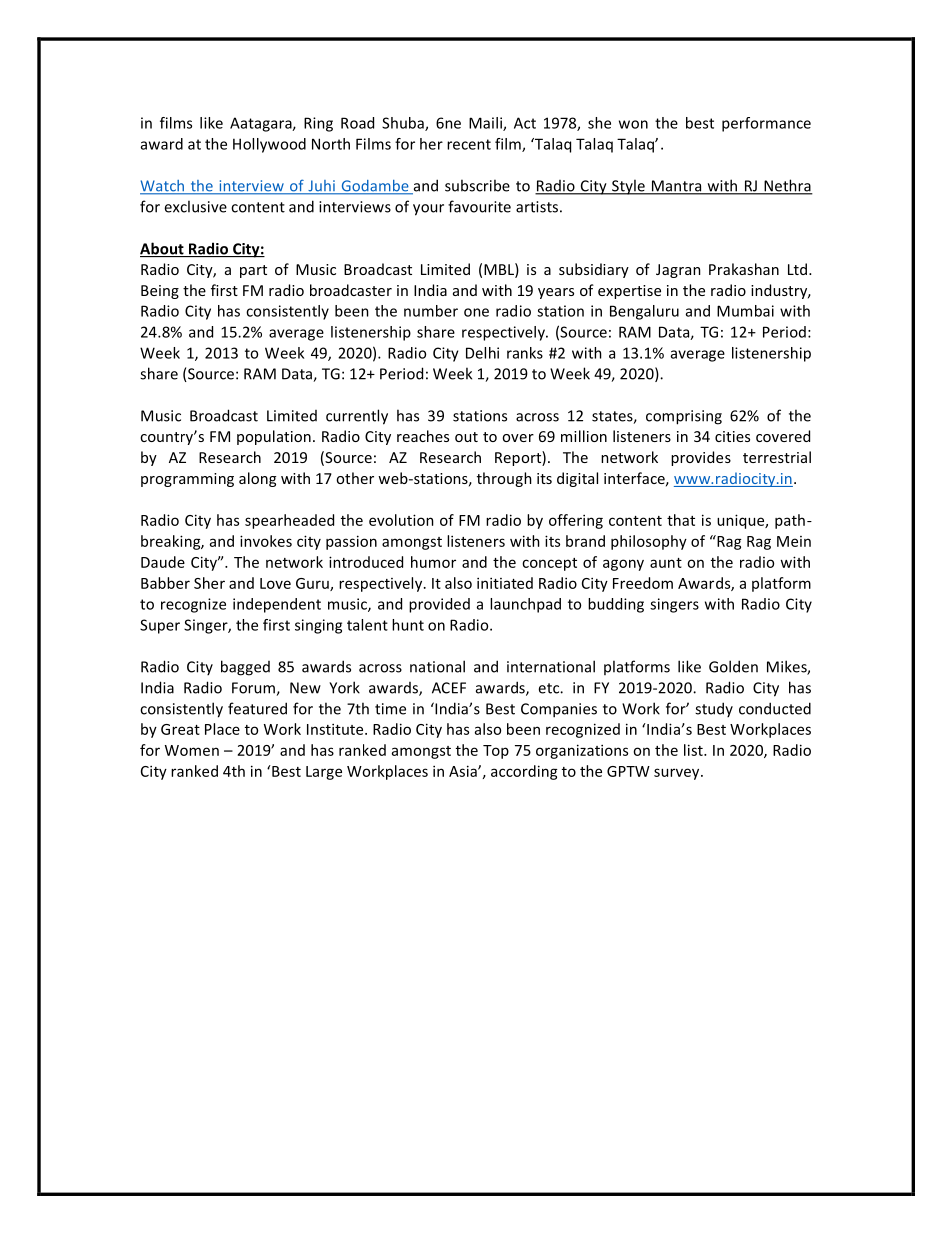 The image size is (952, 1233). I want to click on Women, so click(192, 750).
